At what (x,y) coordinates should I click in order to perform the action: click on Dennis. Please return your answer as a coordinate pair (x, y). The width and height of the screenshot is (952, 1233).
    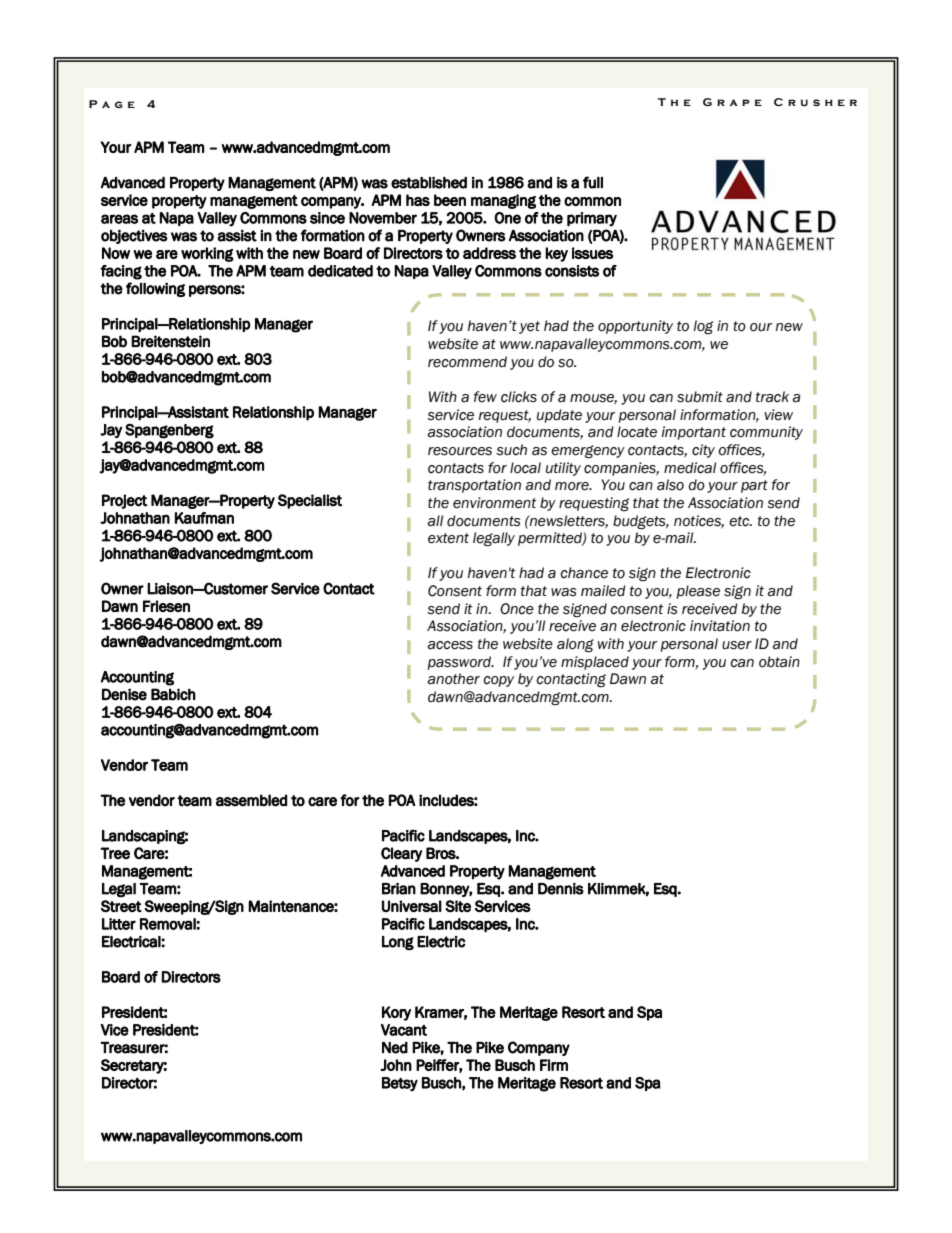
    Looking at the image, I should click on (561, 889).
